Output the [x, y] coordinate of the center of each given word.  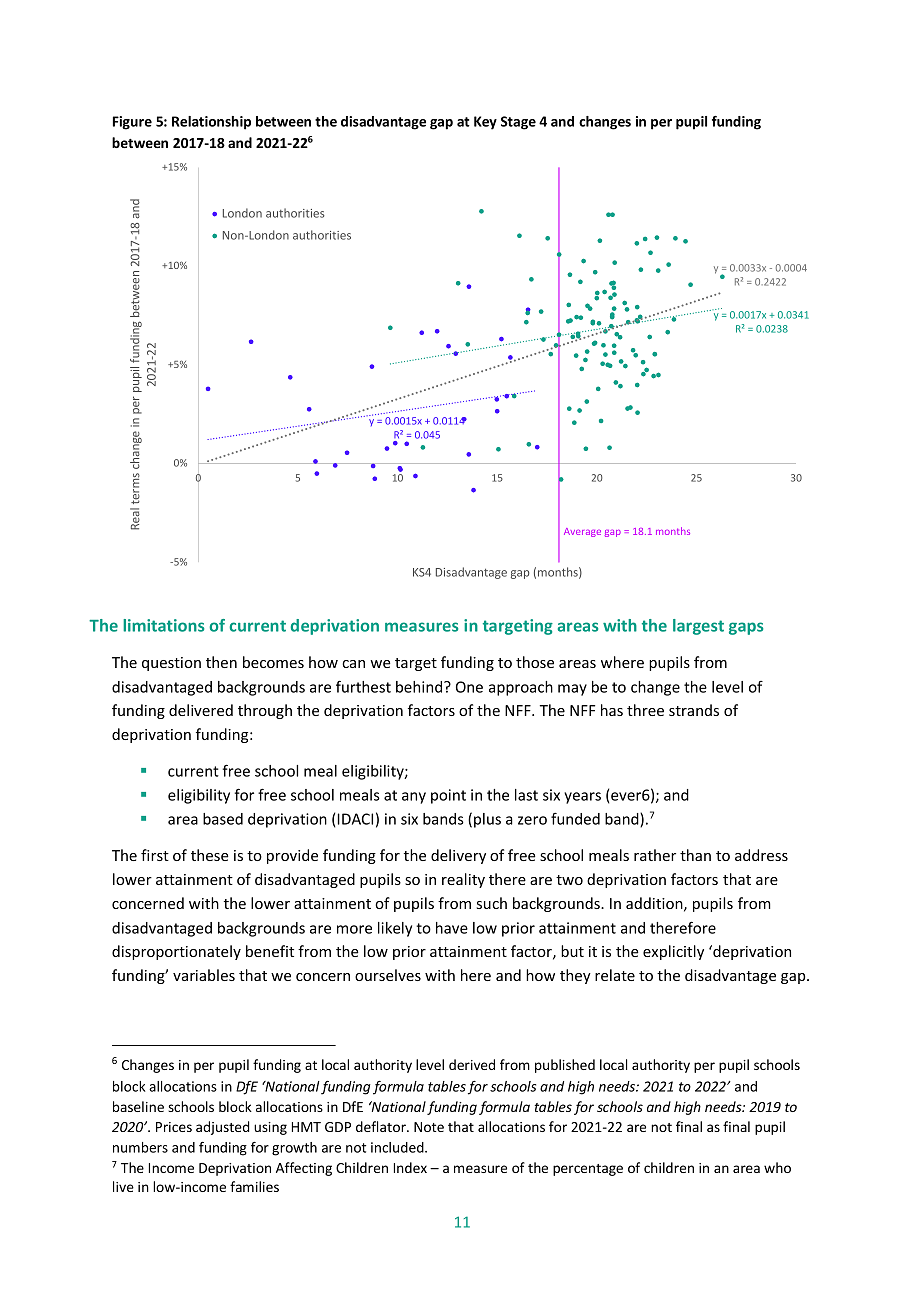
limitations [163, 625]
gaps [746, 628]
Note [429, 1127]
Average [582, 532]
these [210, 855]
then [221, 662]
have [452, 928]
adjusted [222, 1128]
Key [485, 123]
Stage [518, 123]
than [695, 855]
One [469, 687]
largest [698, 627]
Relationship [211, 123]
